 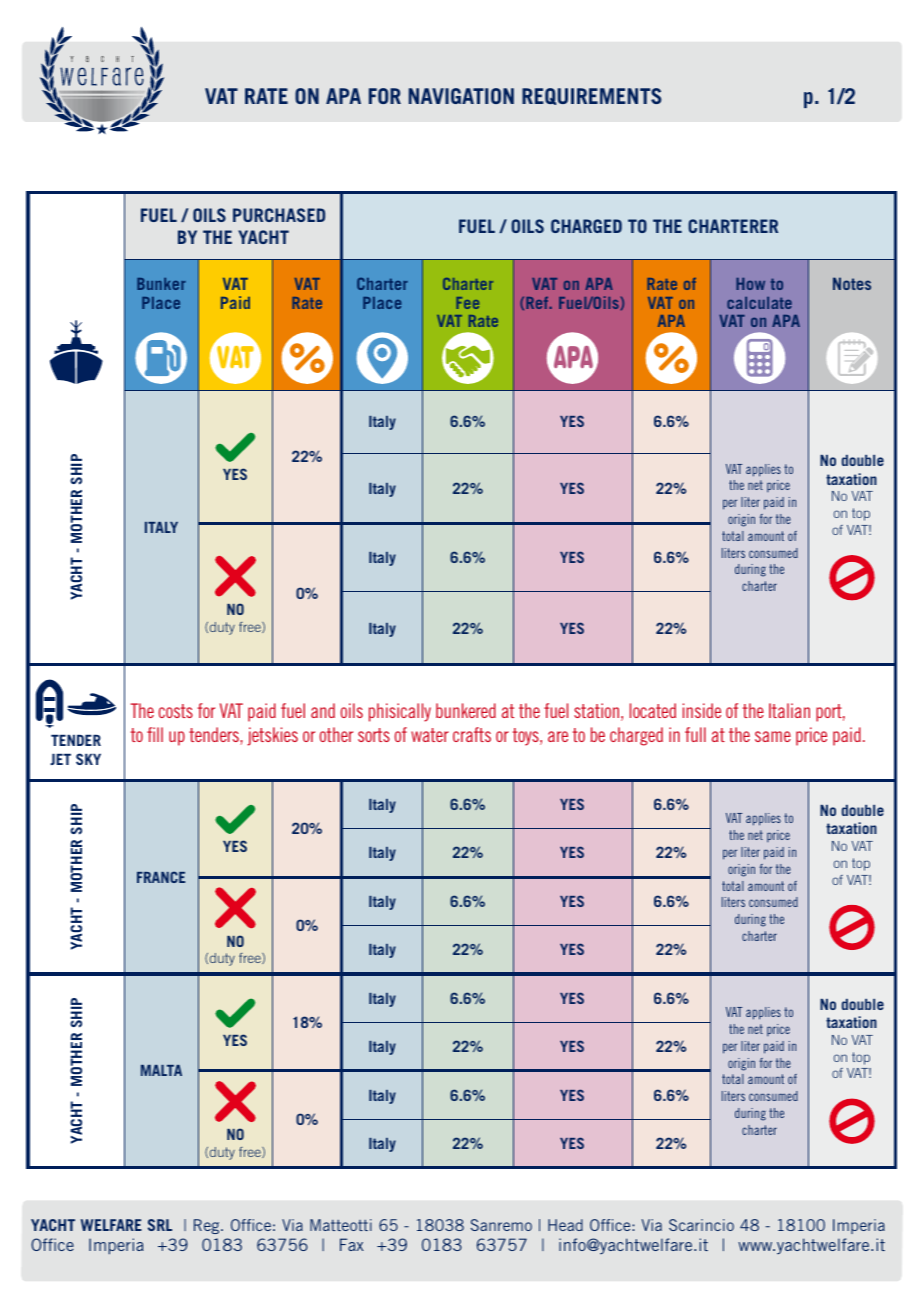 I want to click on calculate, so click(x=759, y=303).
